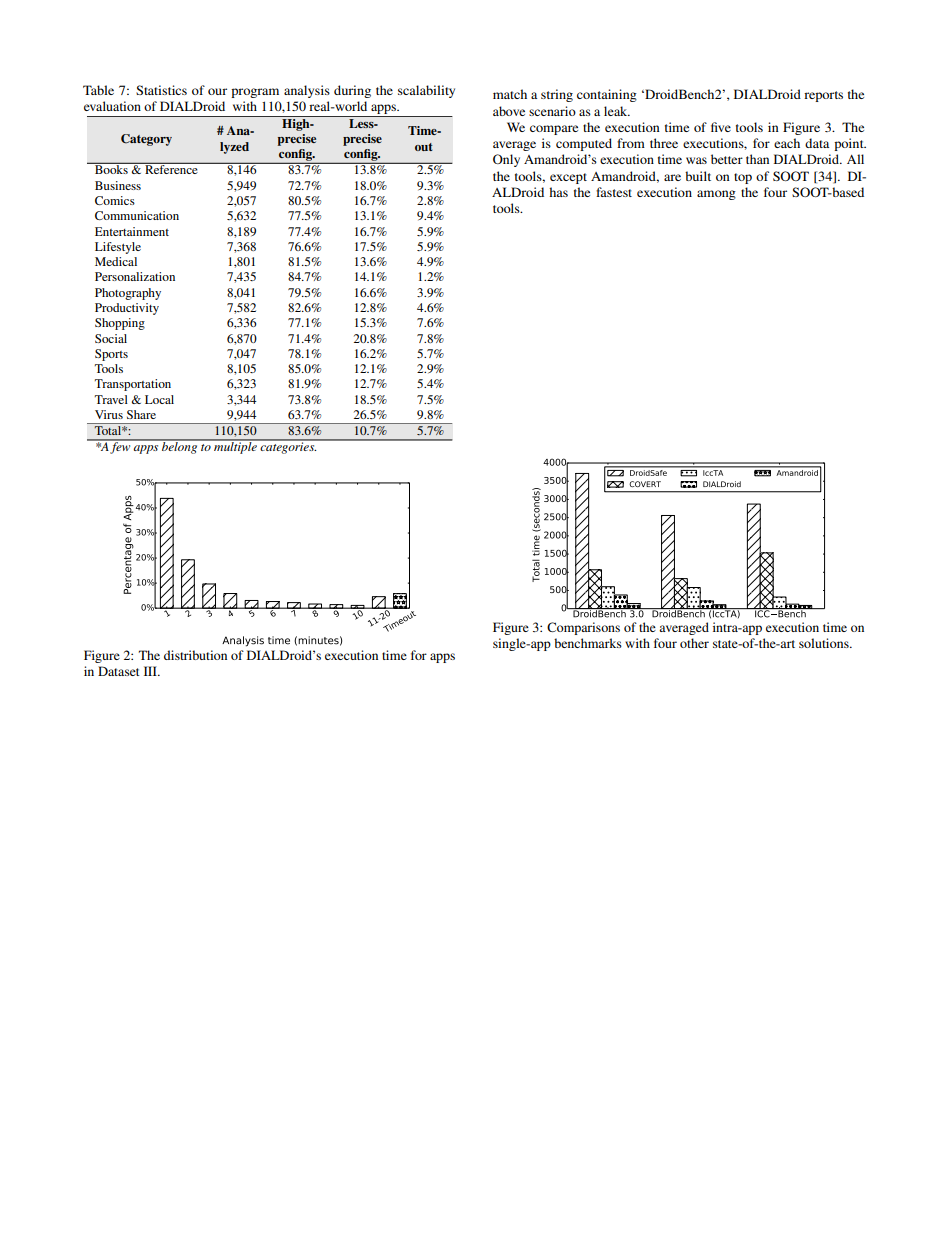 Image resolution: width=952 pixels, height=1233 pixels. Describe the element at coordinates (825, 643) in the document. I see `solutions` at that location.
